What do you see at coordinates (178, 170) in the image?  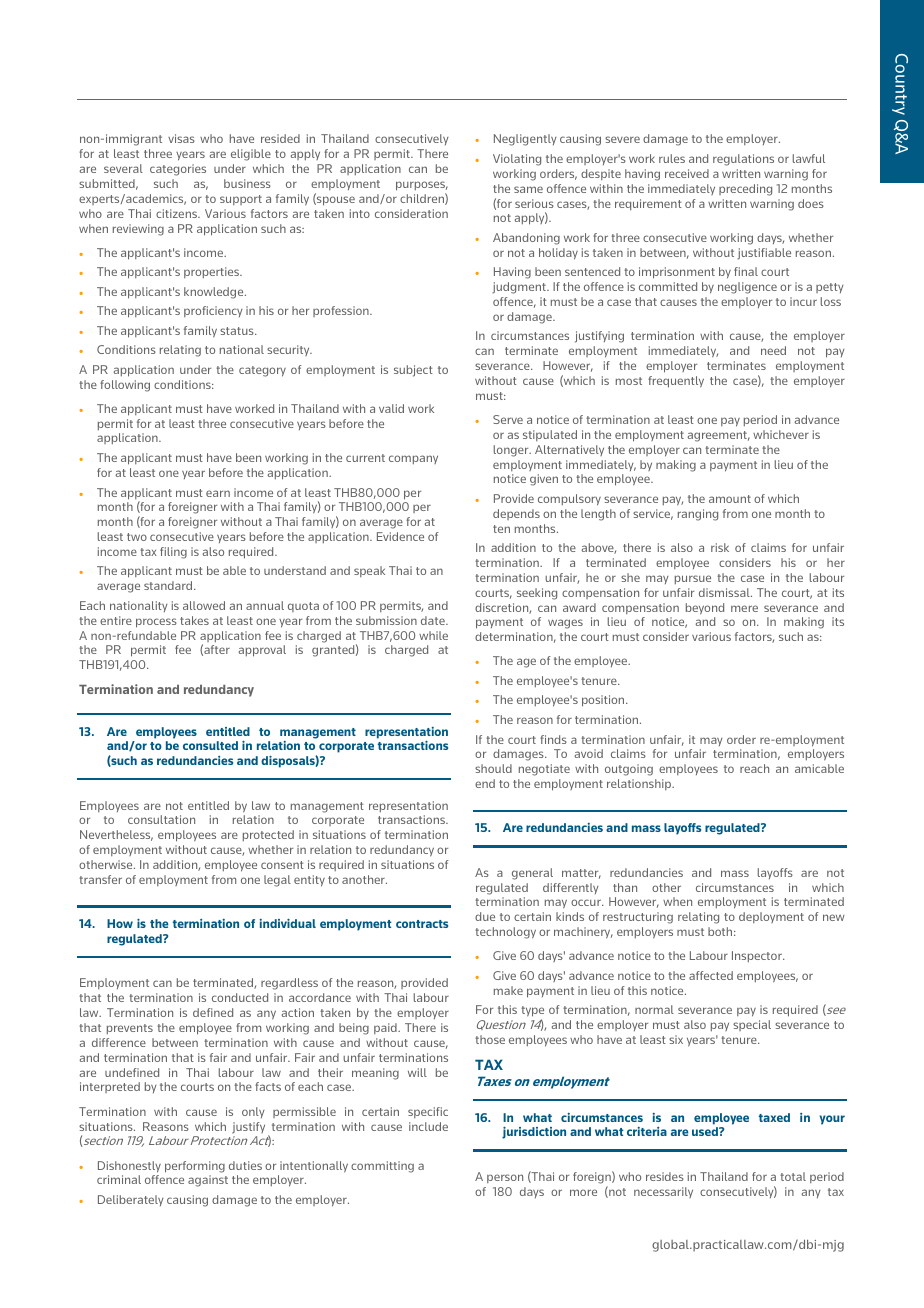 I see `categories` at bounding box center [178, 170].
